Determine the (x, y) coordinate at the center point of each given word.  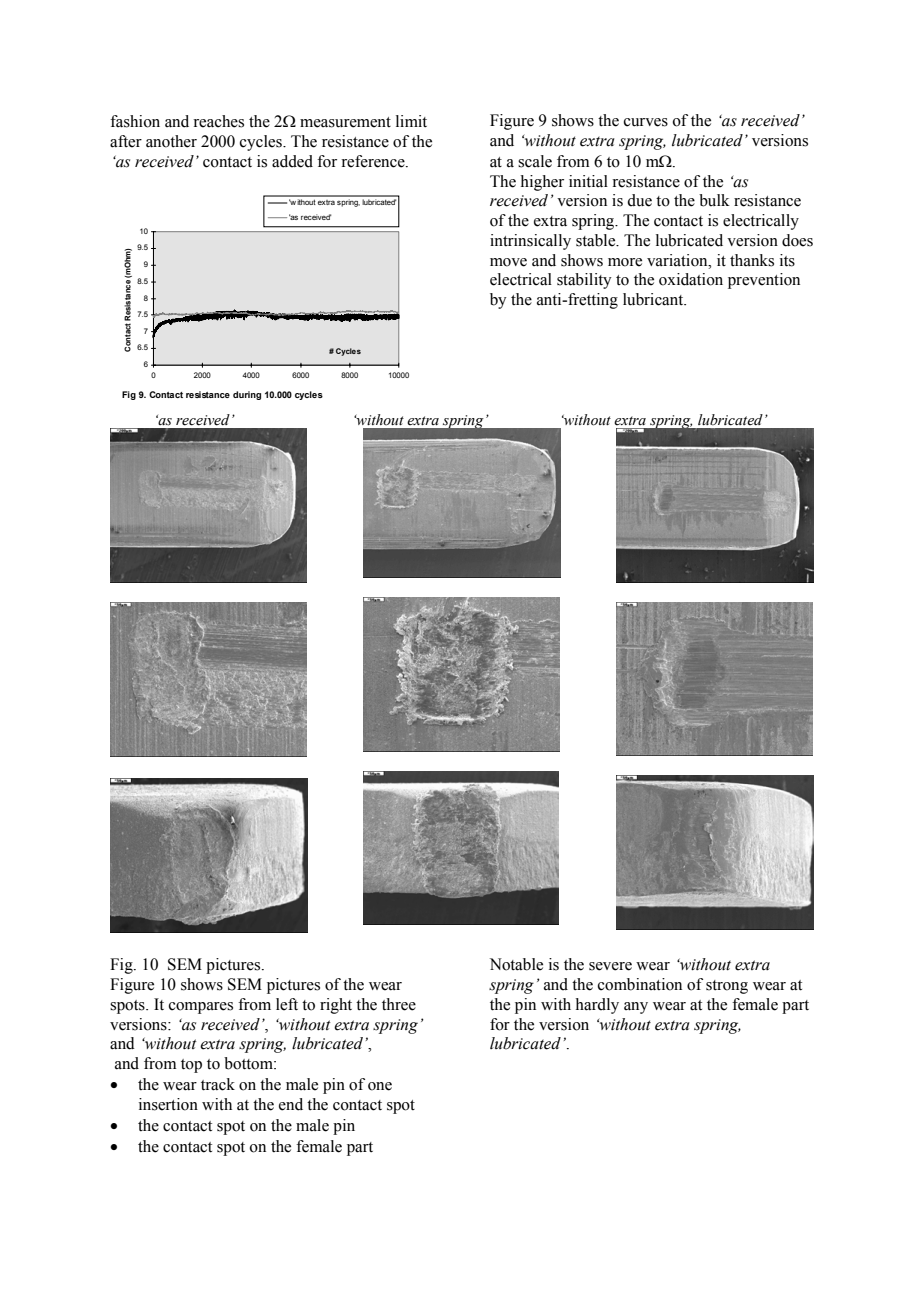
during (247, 395)
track (218, 1084)
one (380, 1086)
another (171, 141)
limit (411, 121)
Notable (516, 964)
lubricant (654, 299)
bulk (714, 200)
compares (201, 1008)
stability (584, 281)
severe (610, 966)
